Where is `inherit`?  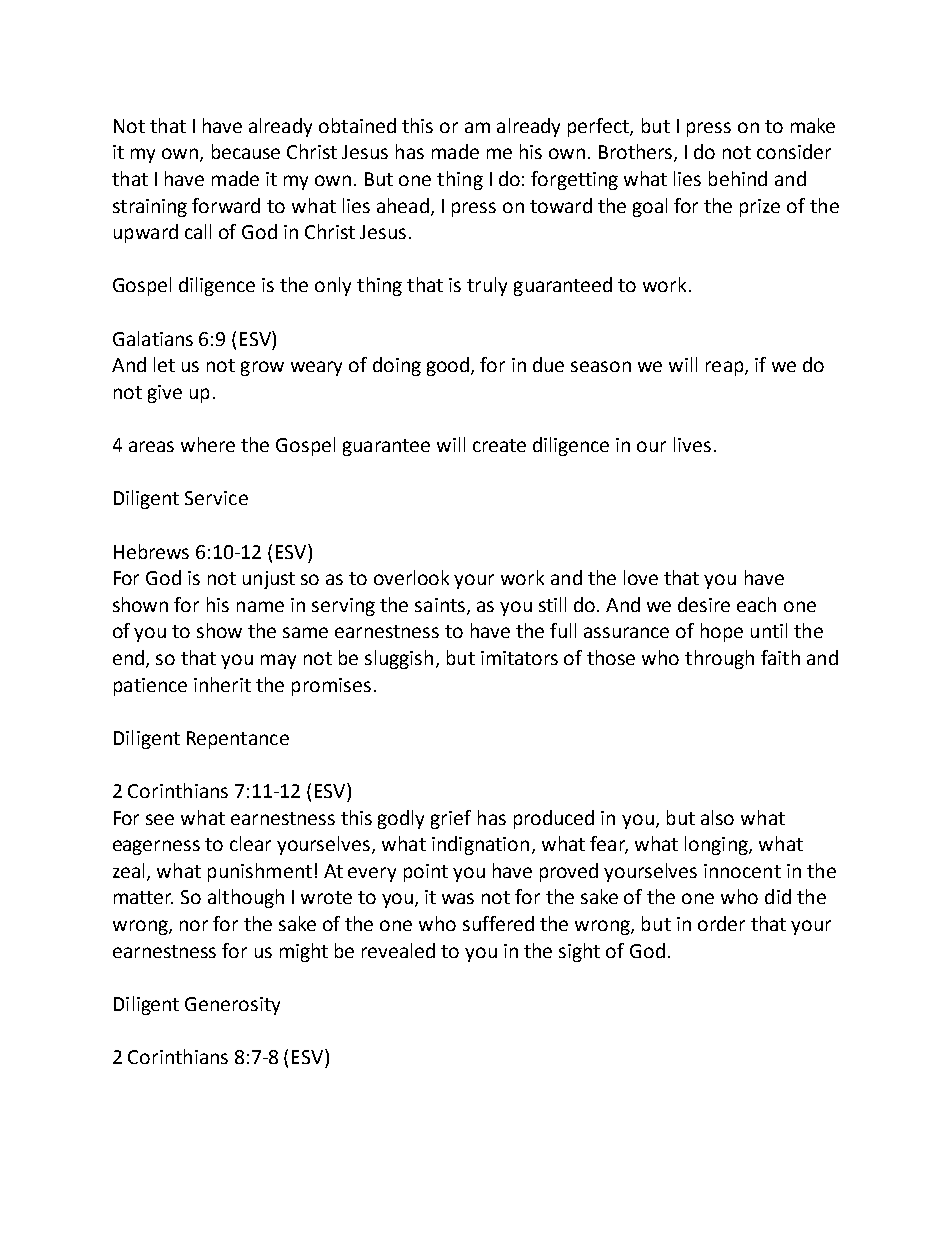
inherit is located at coordinates (222, 684).
